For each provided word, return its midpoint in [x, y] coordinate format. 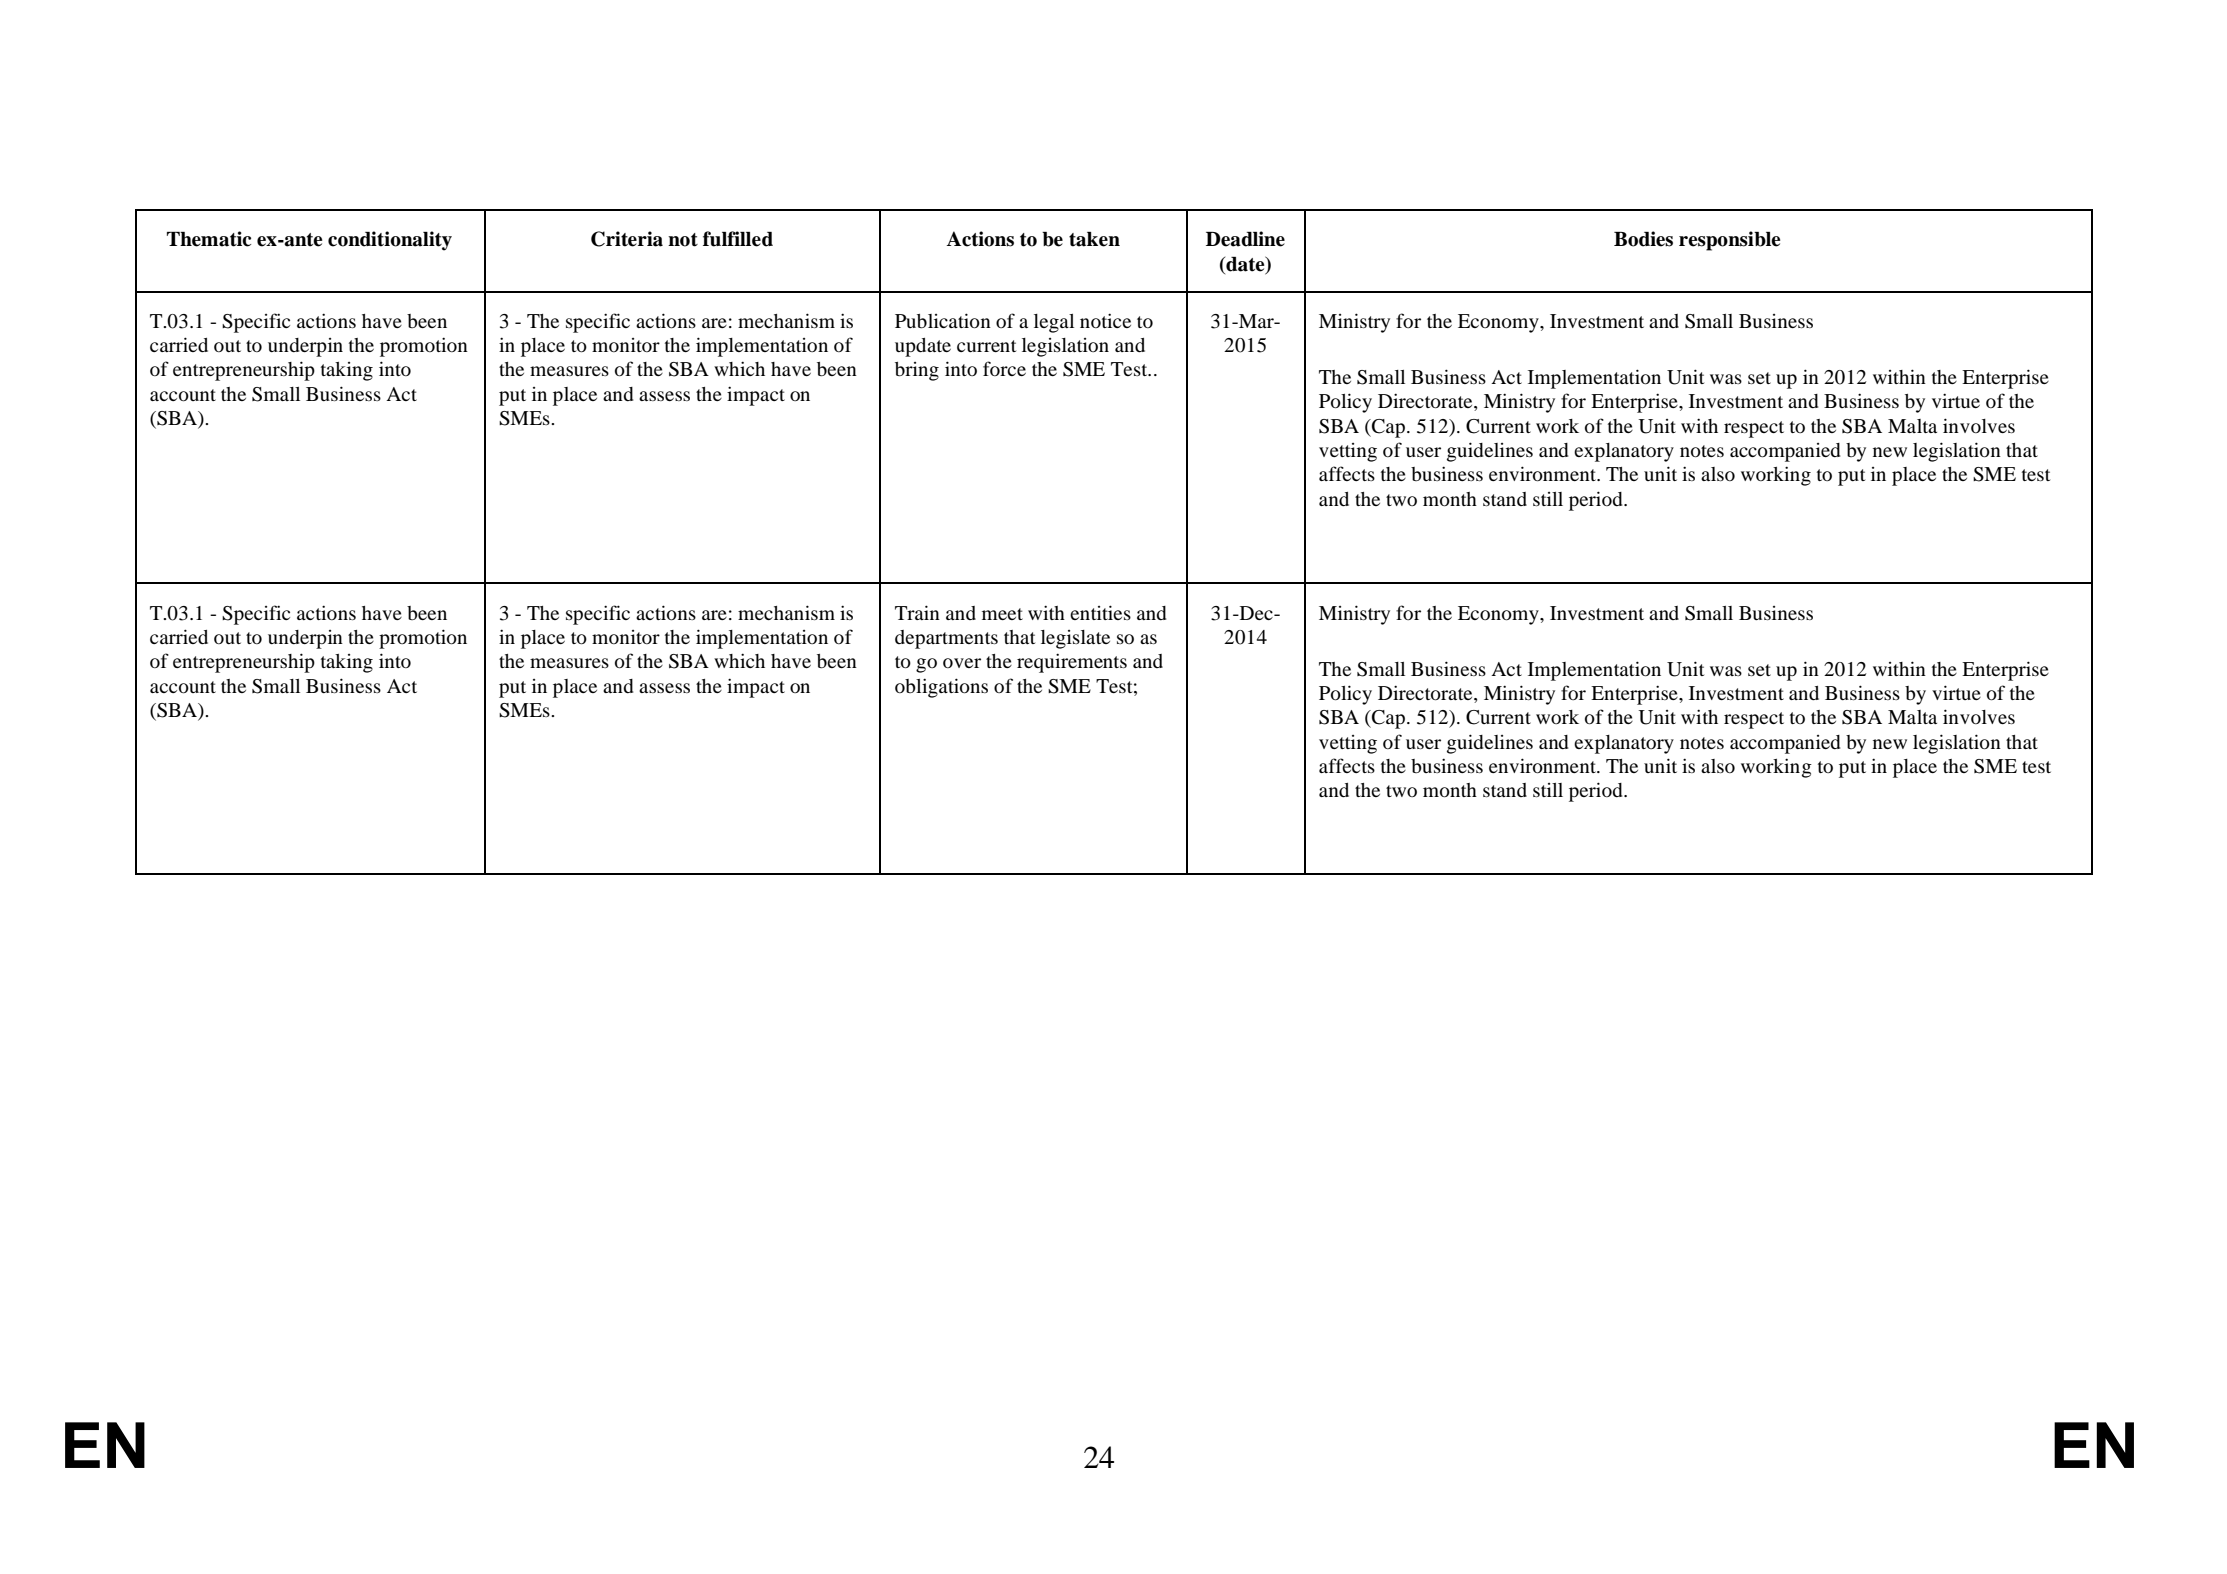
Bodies [1643, 239]
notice [1105, 320]
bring [917, 371]
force [1004, 368]
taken [1094, 239]
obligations [941, 688]
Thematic [209, 239]
